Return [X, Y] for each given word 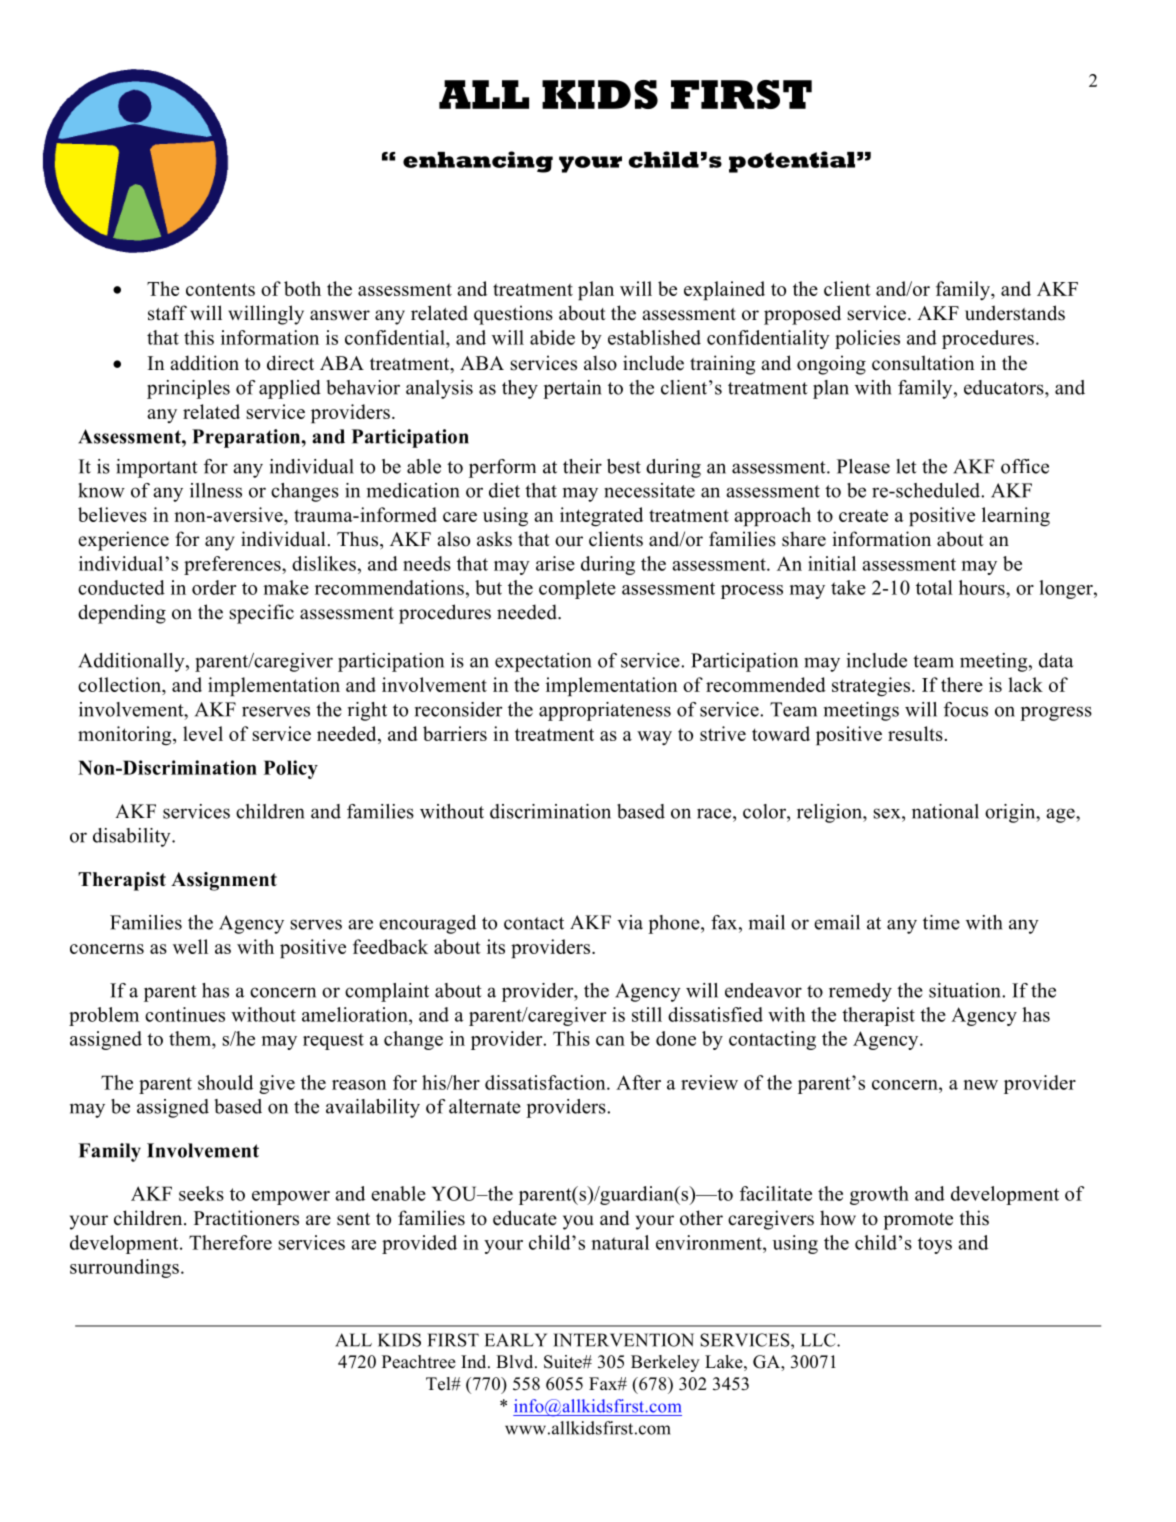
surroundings [124, 1268]
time [941, 922]
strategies [871, 687]
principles [188, 389]
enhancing [478, 162]
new [980, 1085]
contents [220, 289]
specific [261, 614]
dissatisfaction [546, 1082]
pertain [572, 389]
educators [1005, 387]
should [225, 1082]
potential [792, 162]
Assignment [224, 881]
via [630, 922]
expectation [543, 662]
